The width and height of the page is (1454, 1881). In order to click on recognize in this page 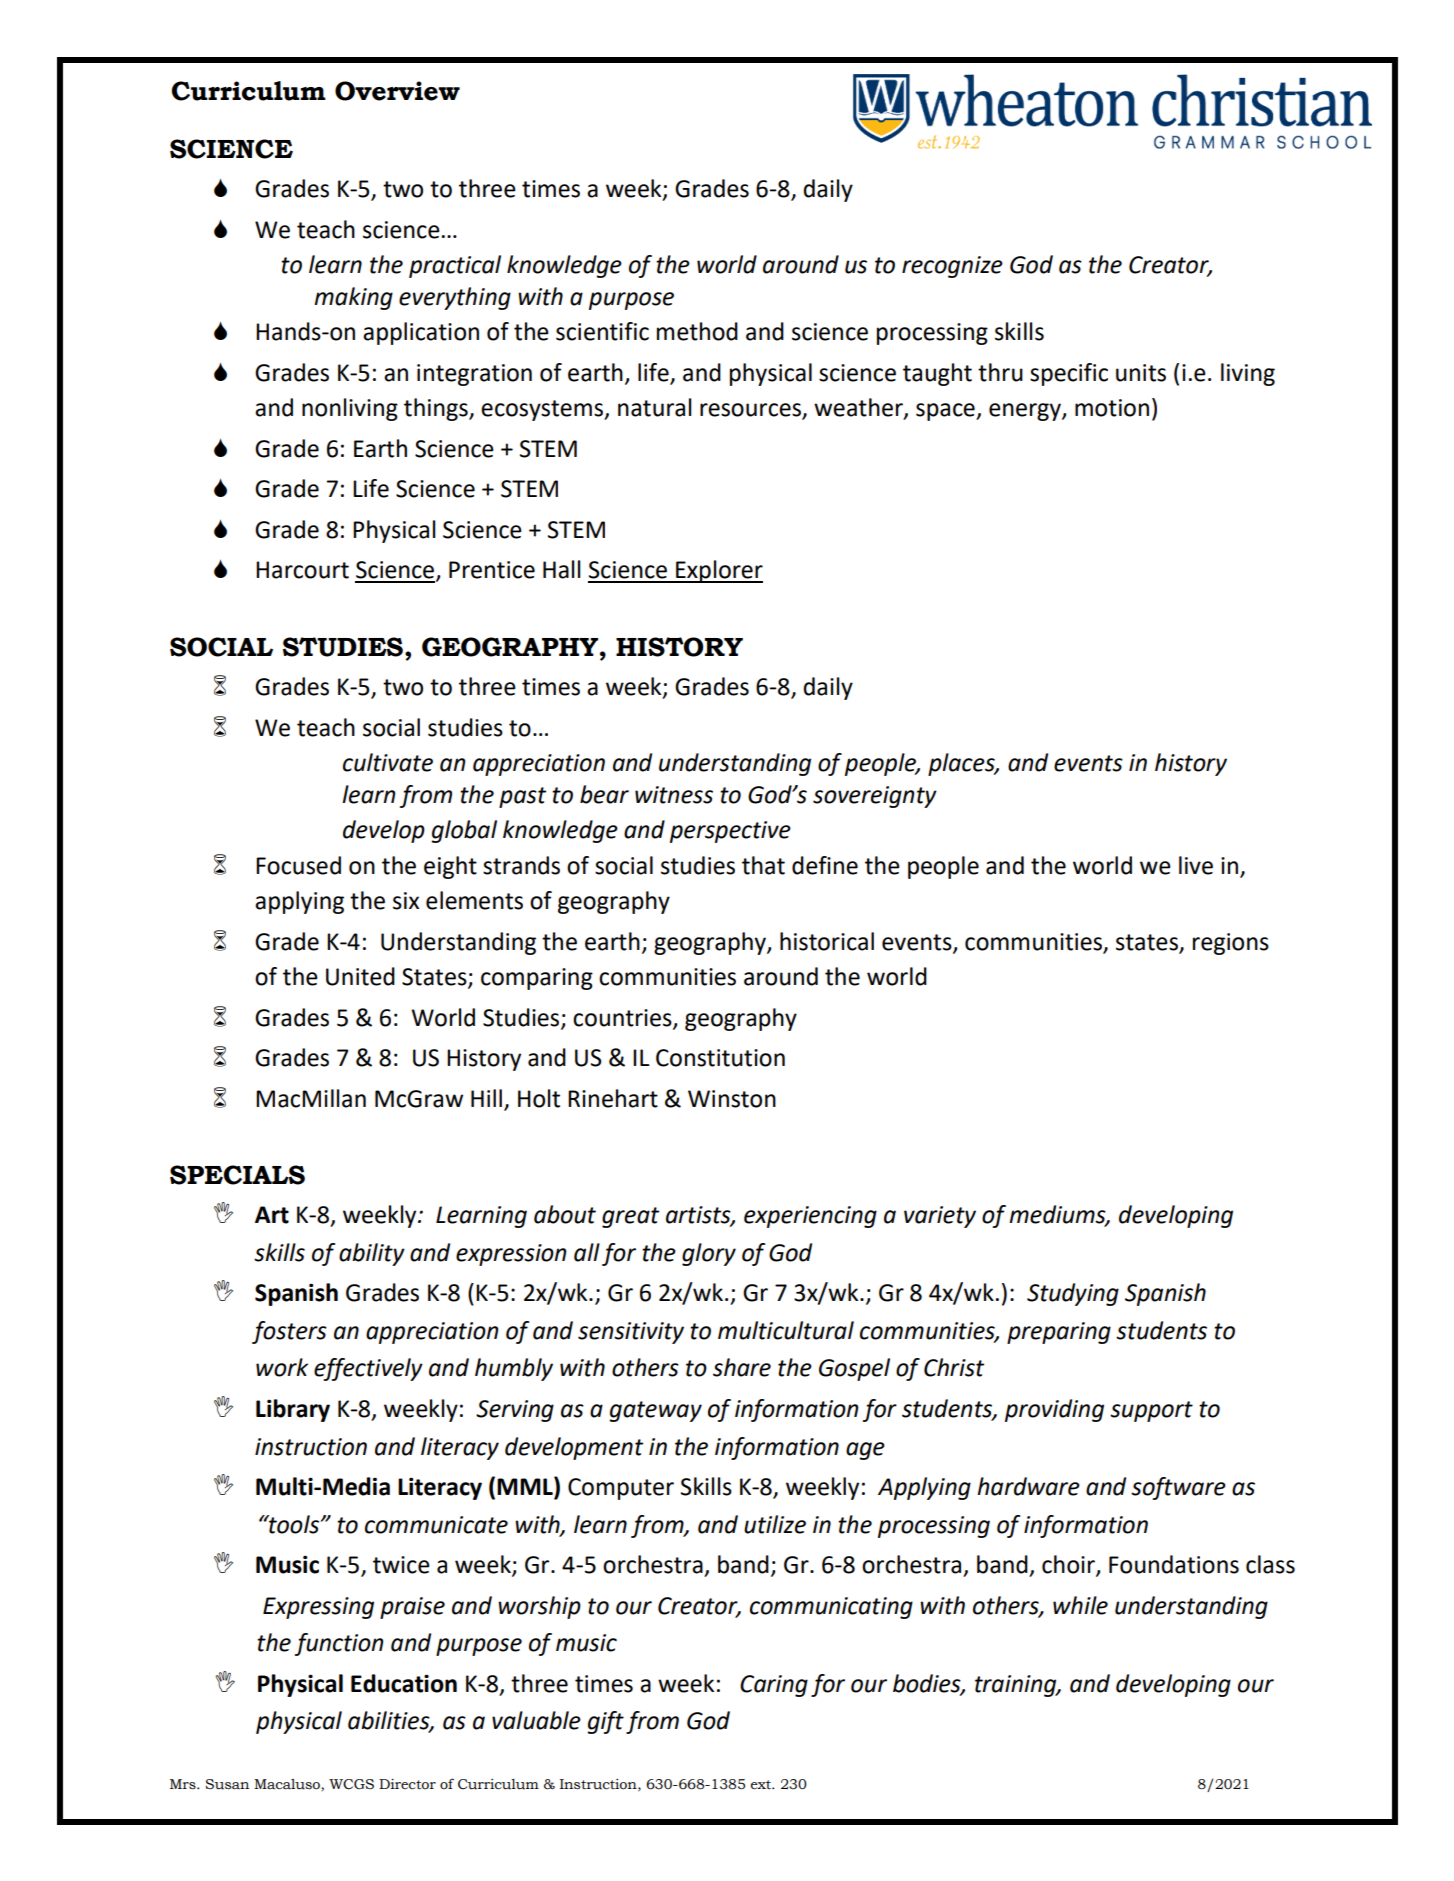, I will do `click(952, 267)`.
